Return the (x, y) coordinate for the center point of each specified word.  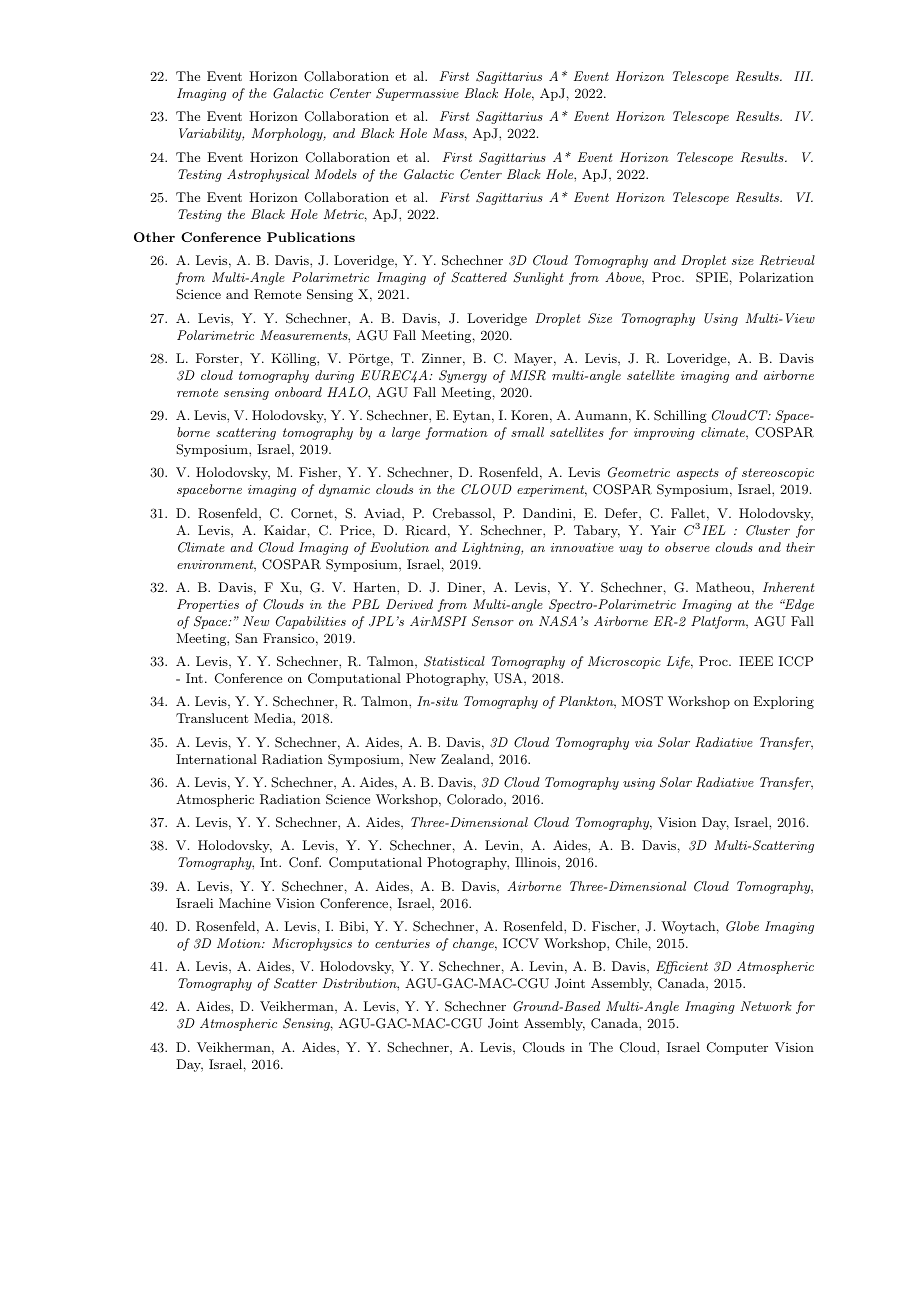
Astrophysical (268, 175)
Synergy (463, 376)
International (216, 759)
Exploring (783, 702)
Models (336, 174)
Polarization (776, 277)
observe (687, 547)
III (803, 76)
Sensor (493, 621)
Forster (218, 358)
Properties (208, 605)
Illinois (535, 862)
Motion (240, 943)
